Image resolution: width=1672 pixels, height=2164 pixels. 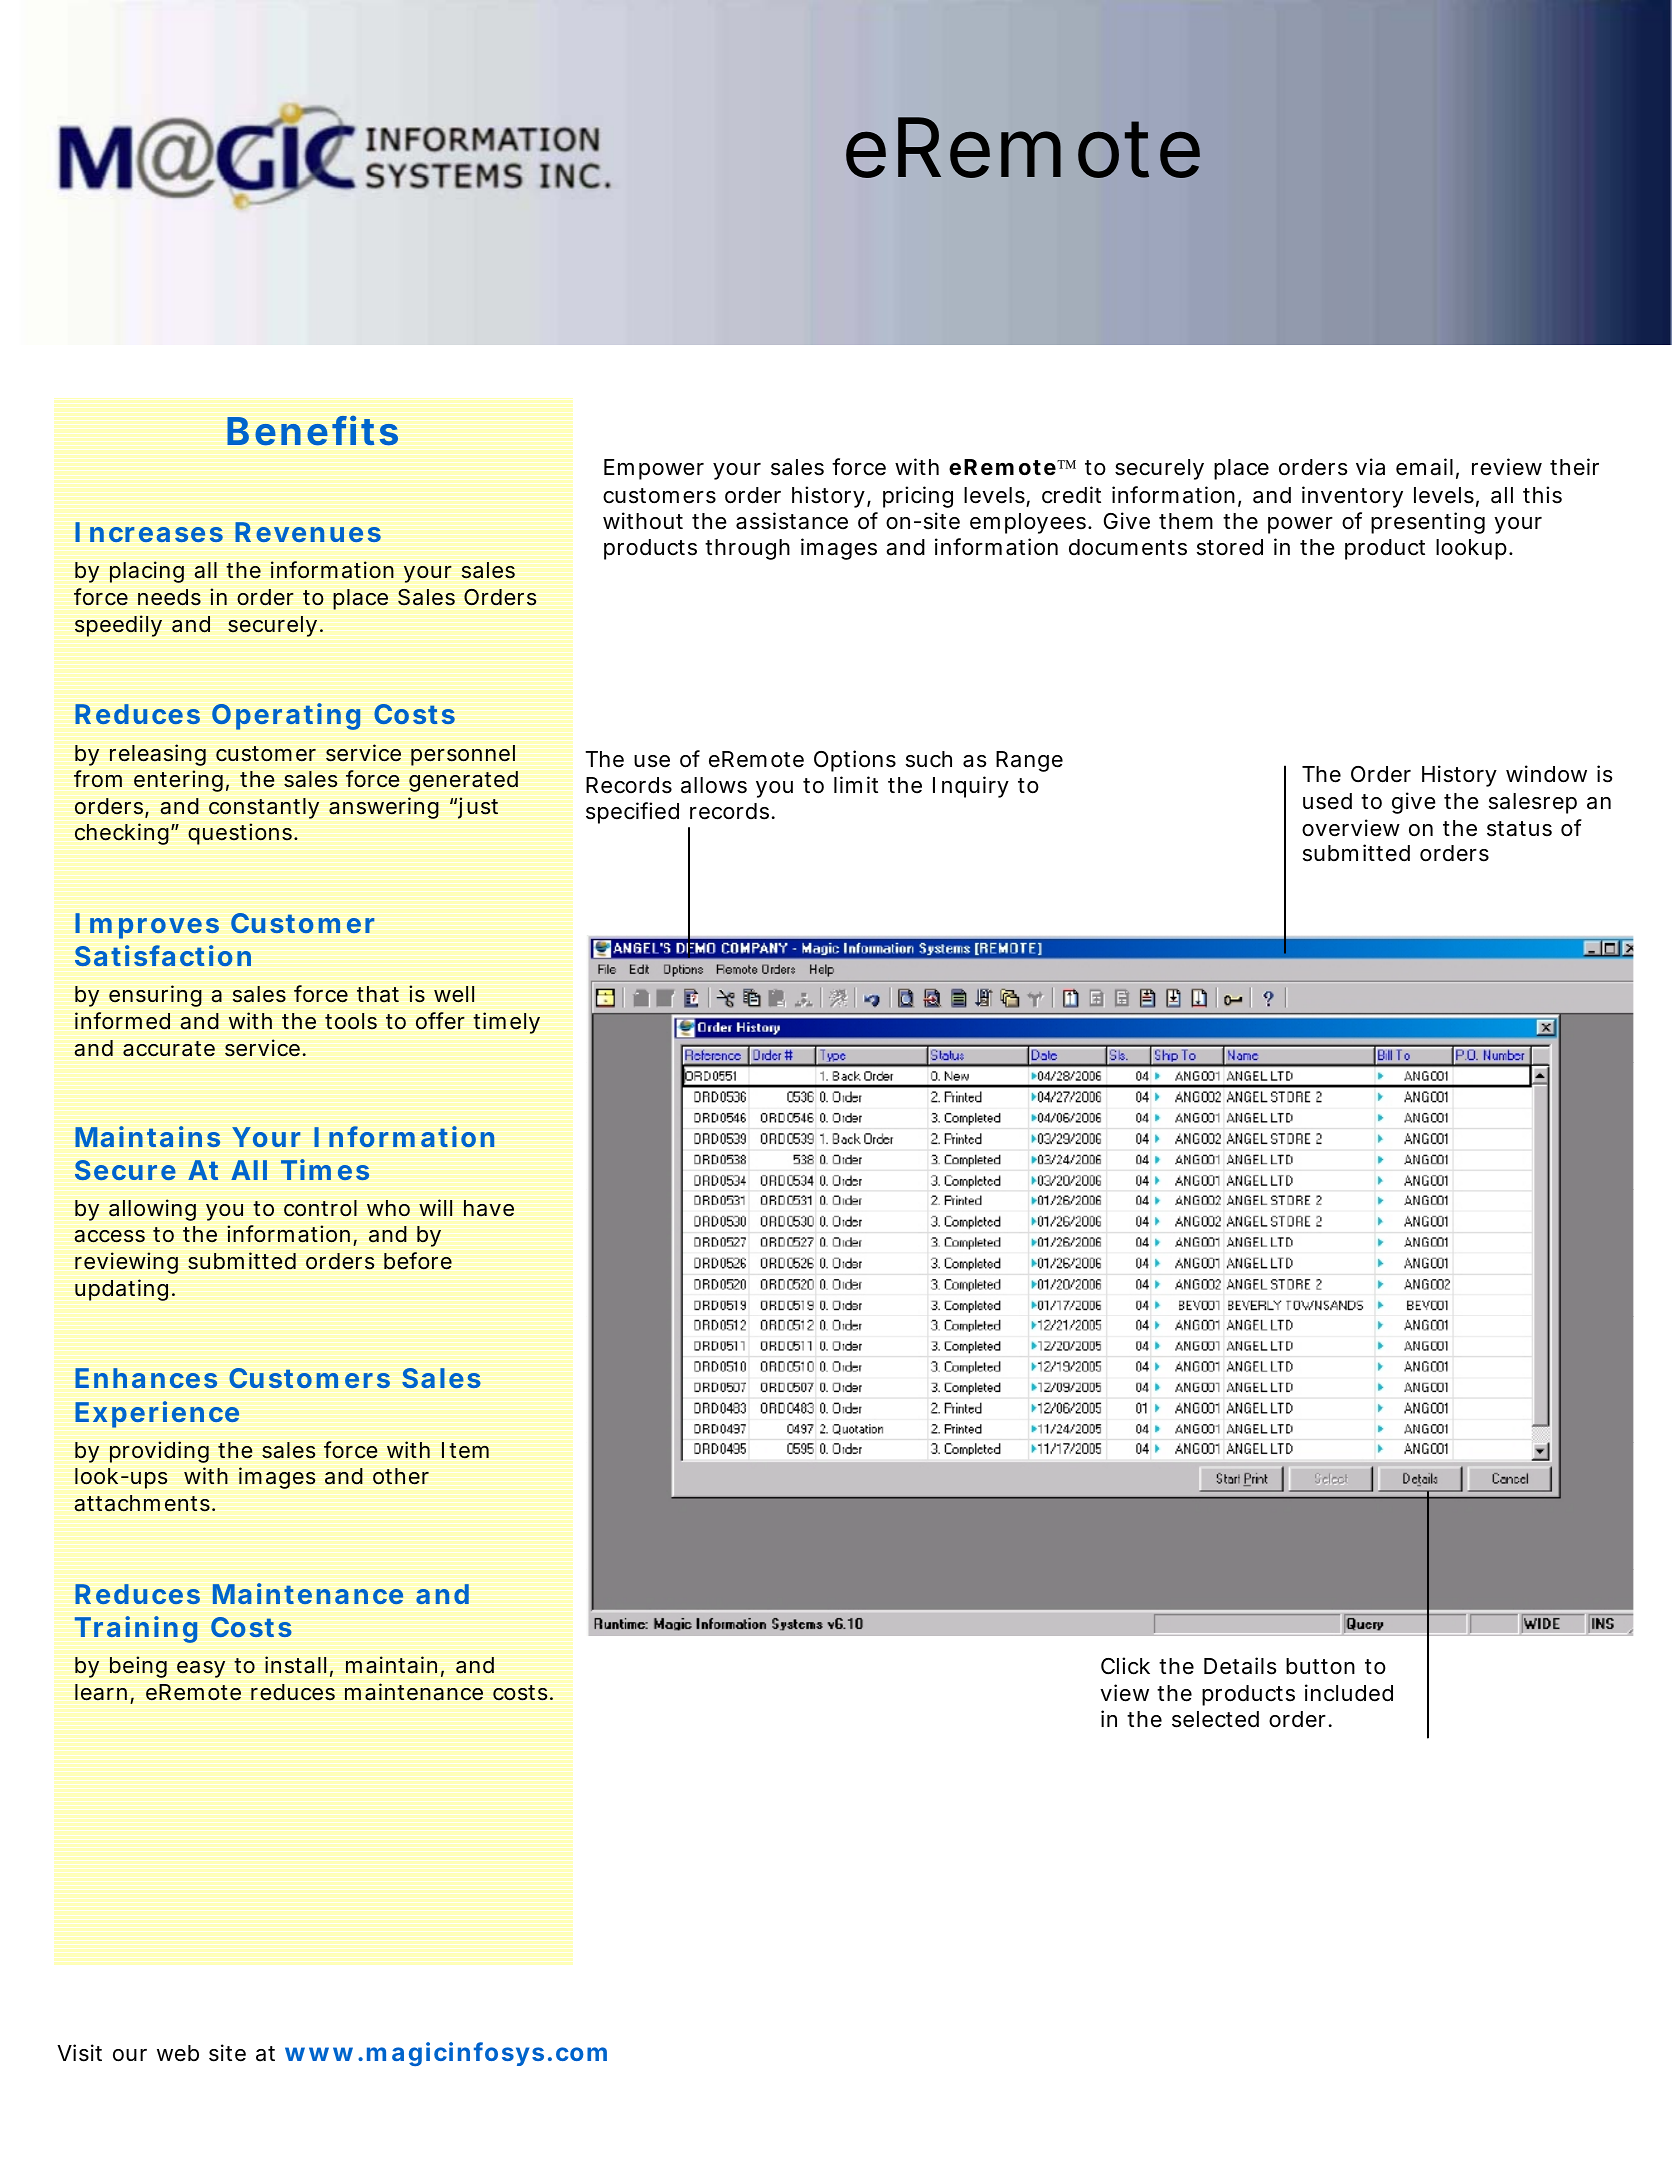 I want to click on control, so click(x=320, y=1208).
